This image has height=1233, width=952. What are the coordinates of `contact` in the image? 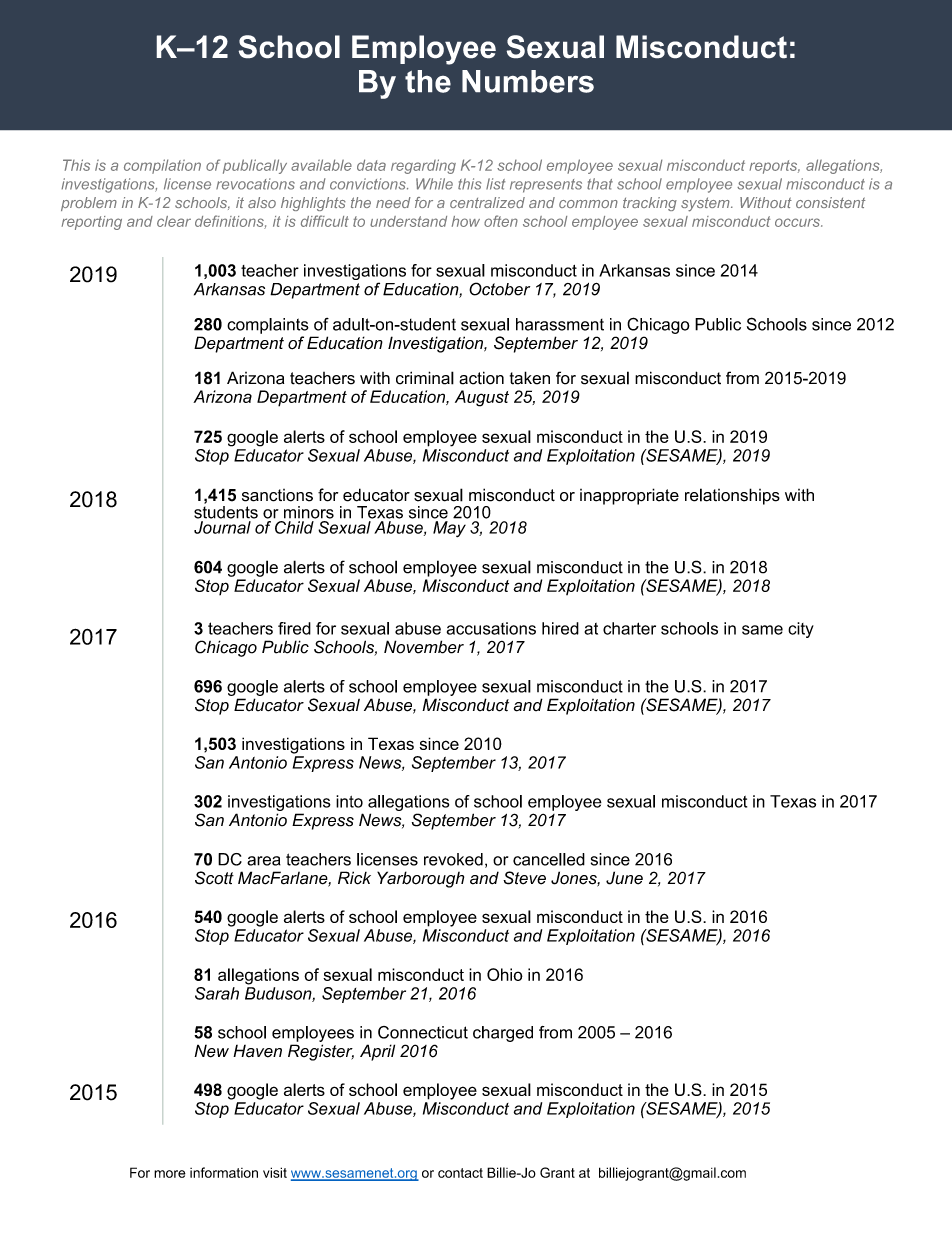 It's located at (460, 1173).
